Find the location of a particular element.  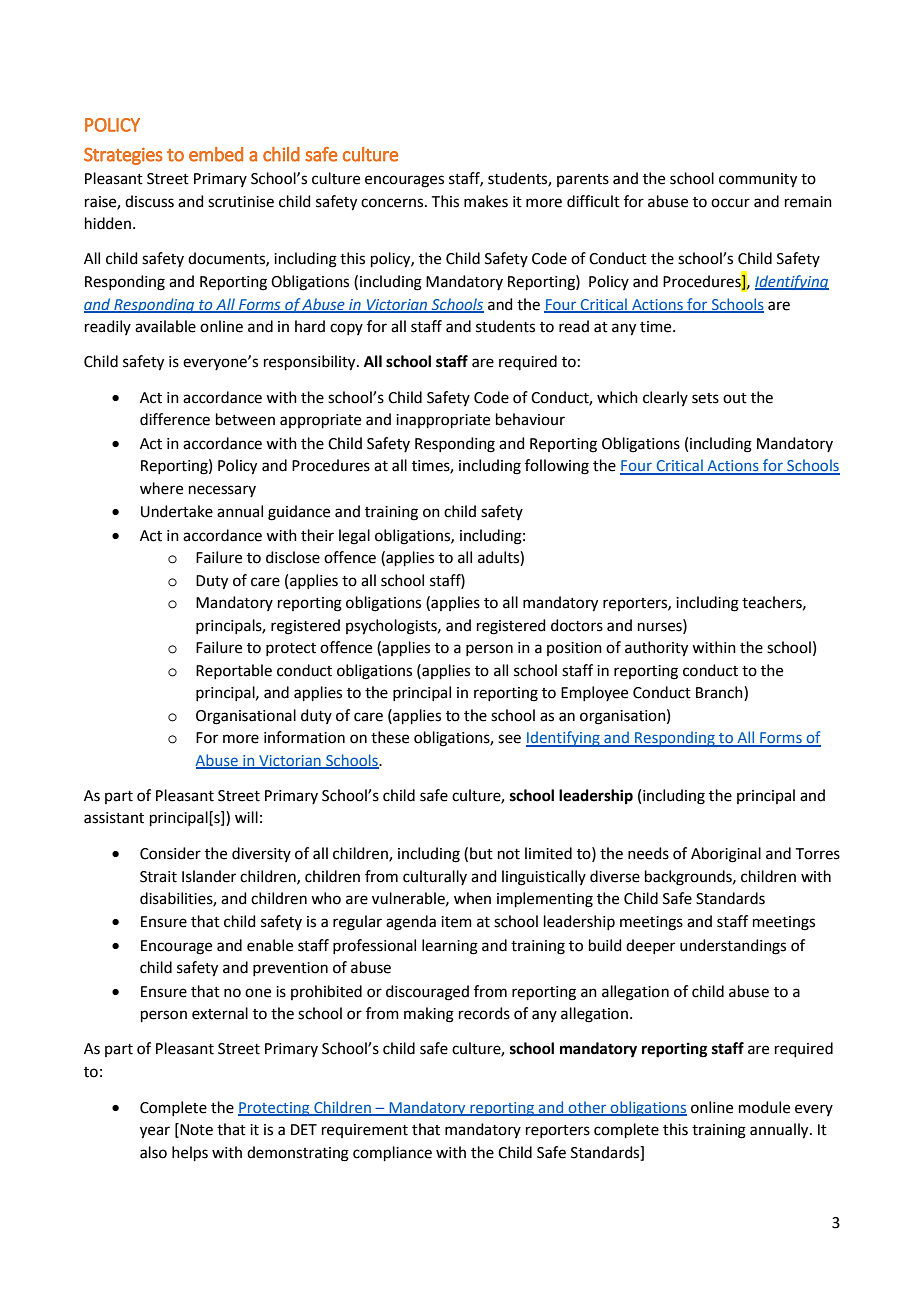

makes is located at coordinates (486, 201).
